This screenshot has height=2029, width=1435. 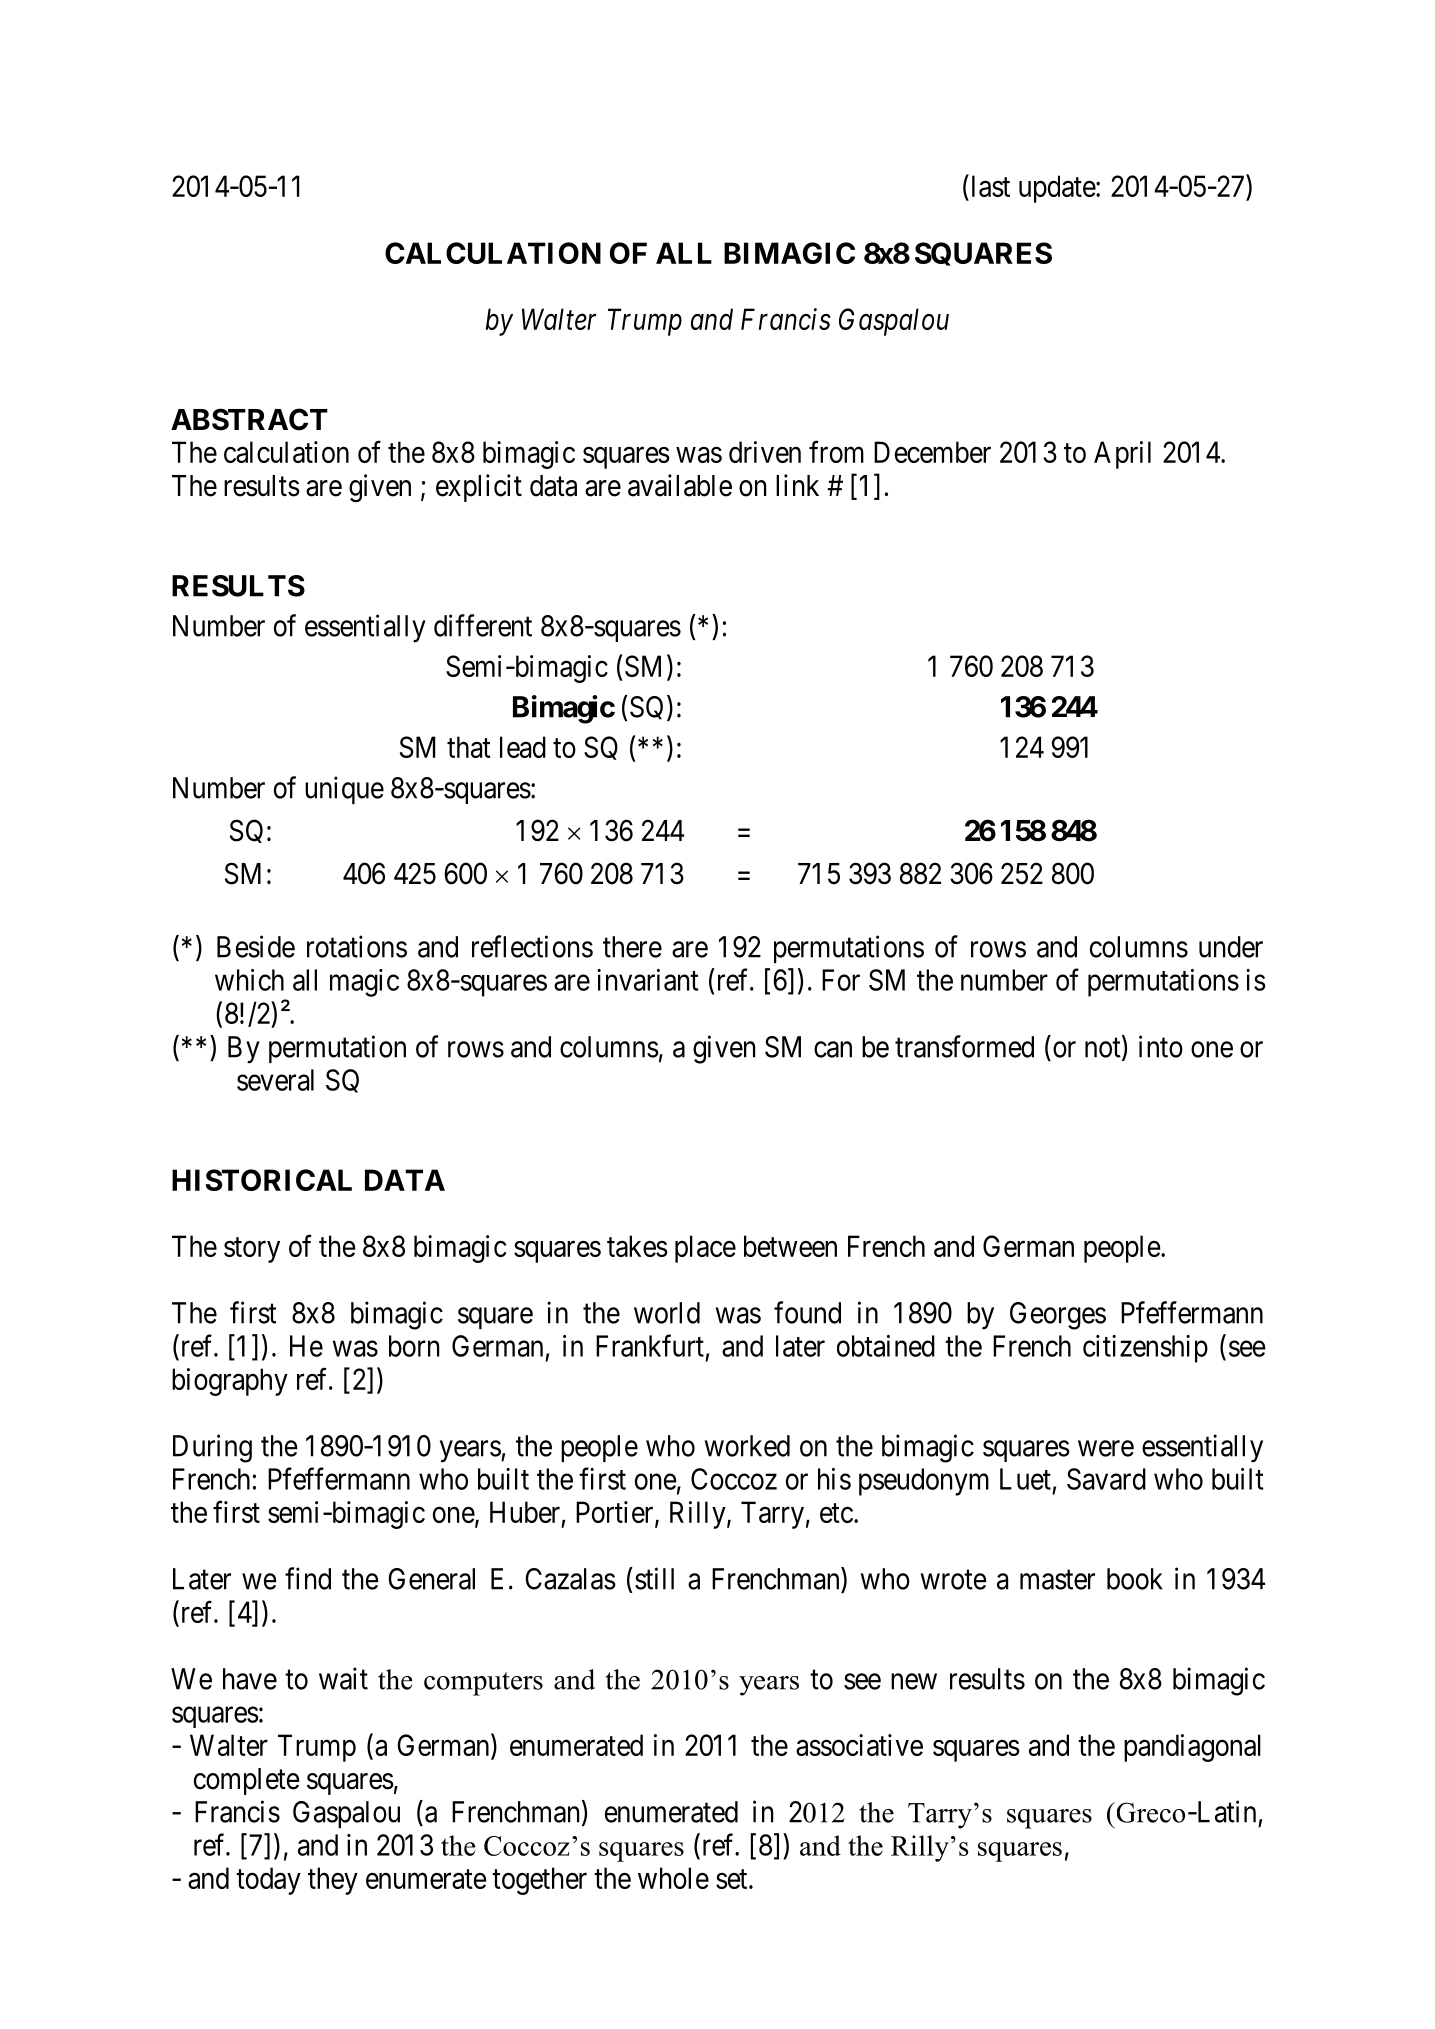 What do you see at coordinates (765, 452) in the screenshot?
I see `driven` at bounding box center [765, 452].
